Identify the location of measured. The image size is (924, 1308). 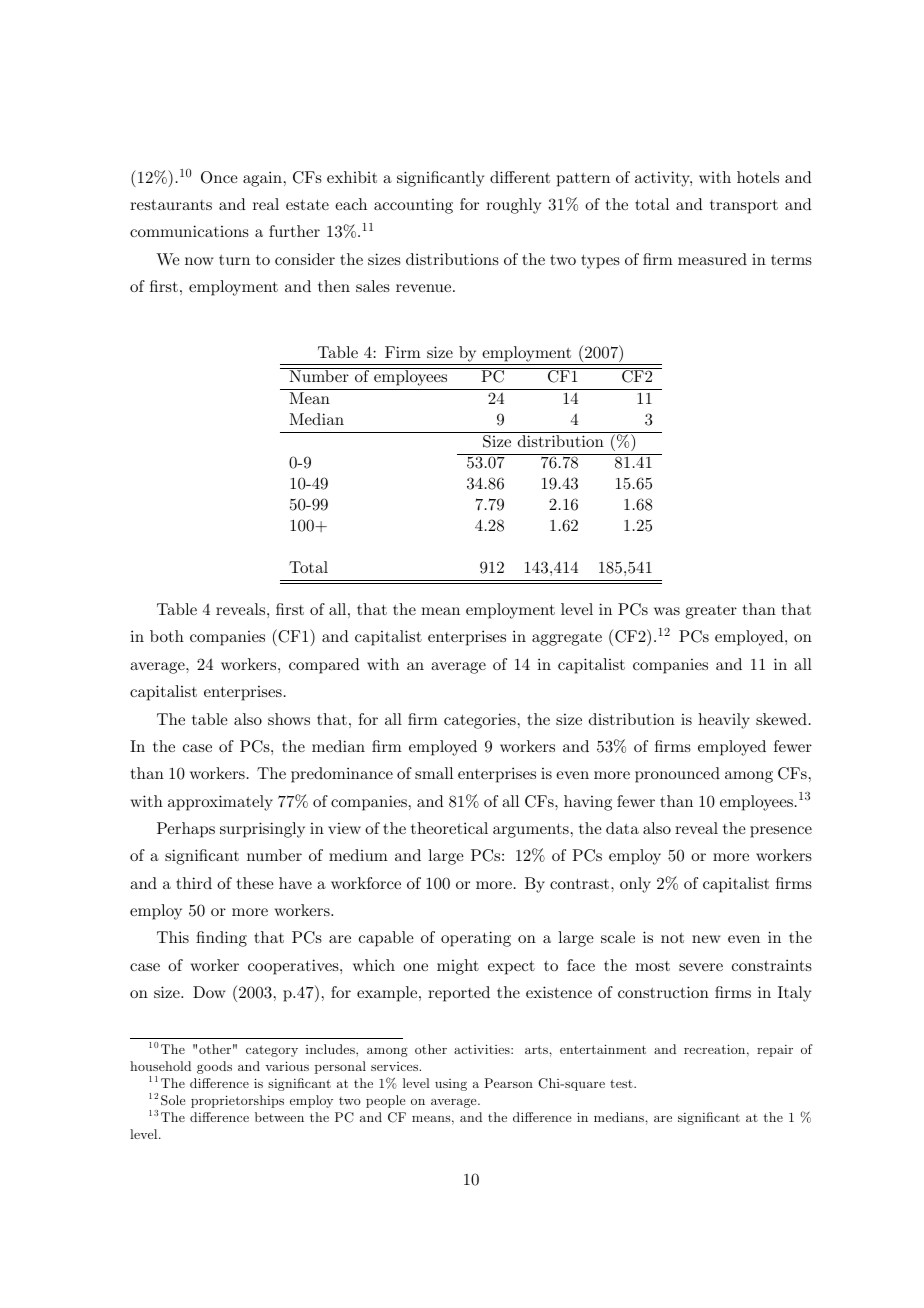
(712, 259).
